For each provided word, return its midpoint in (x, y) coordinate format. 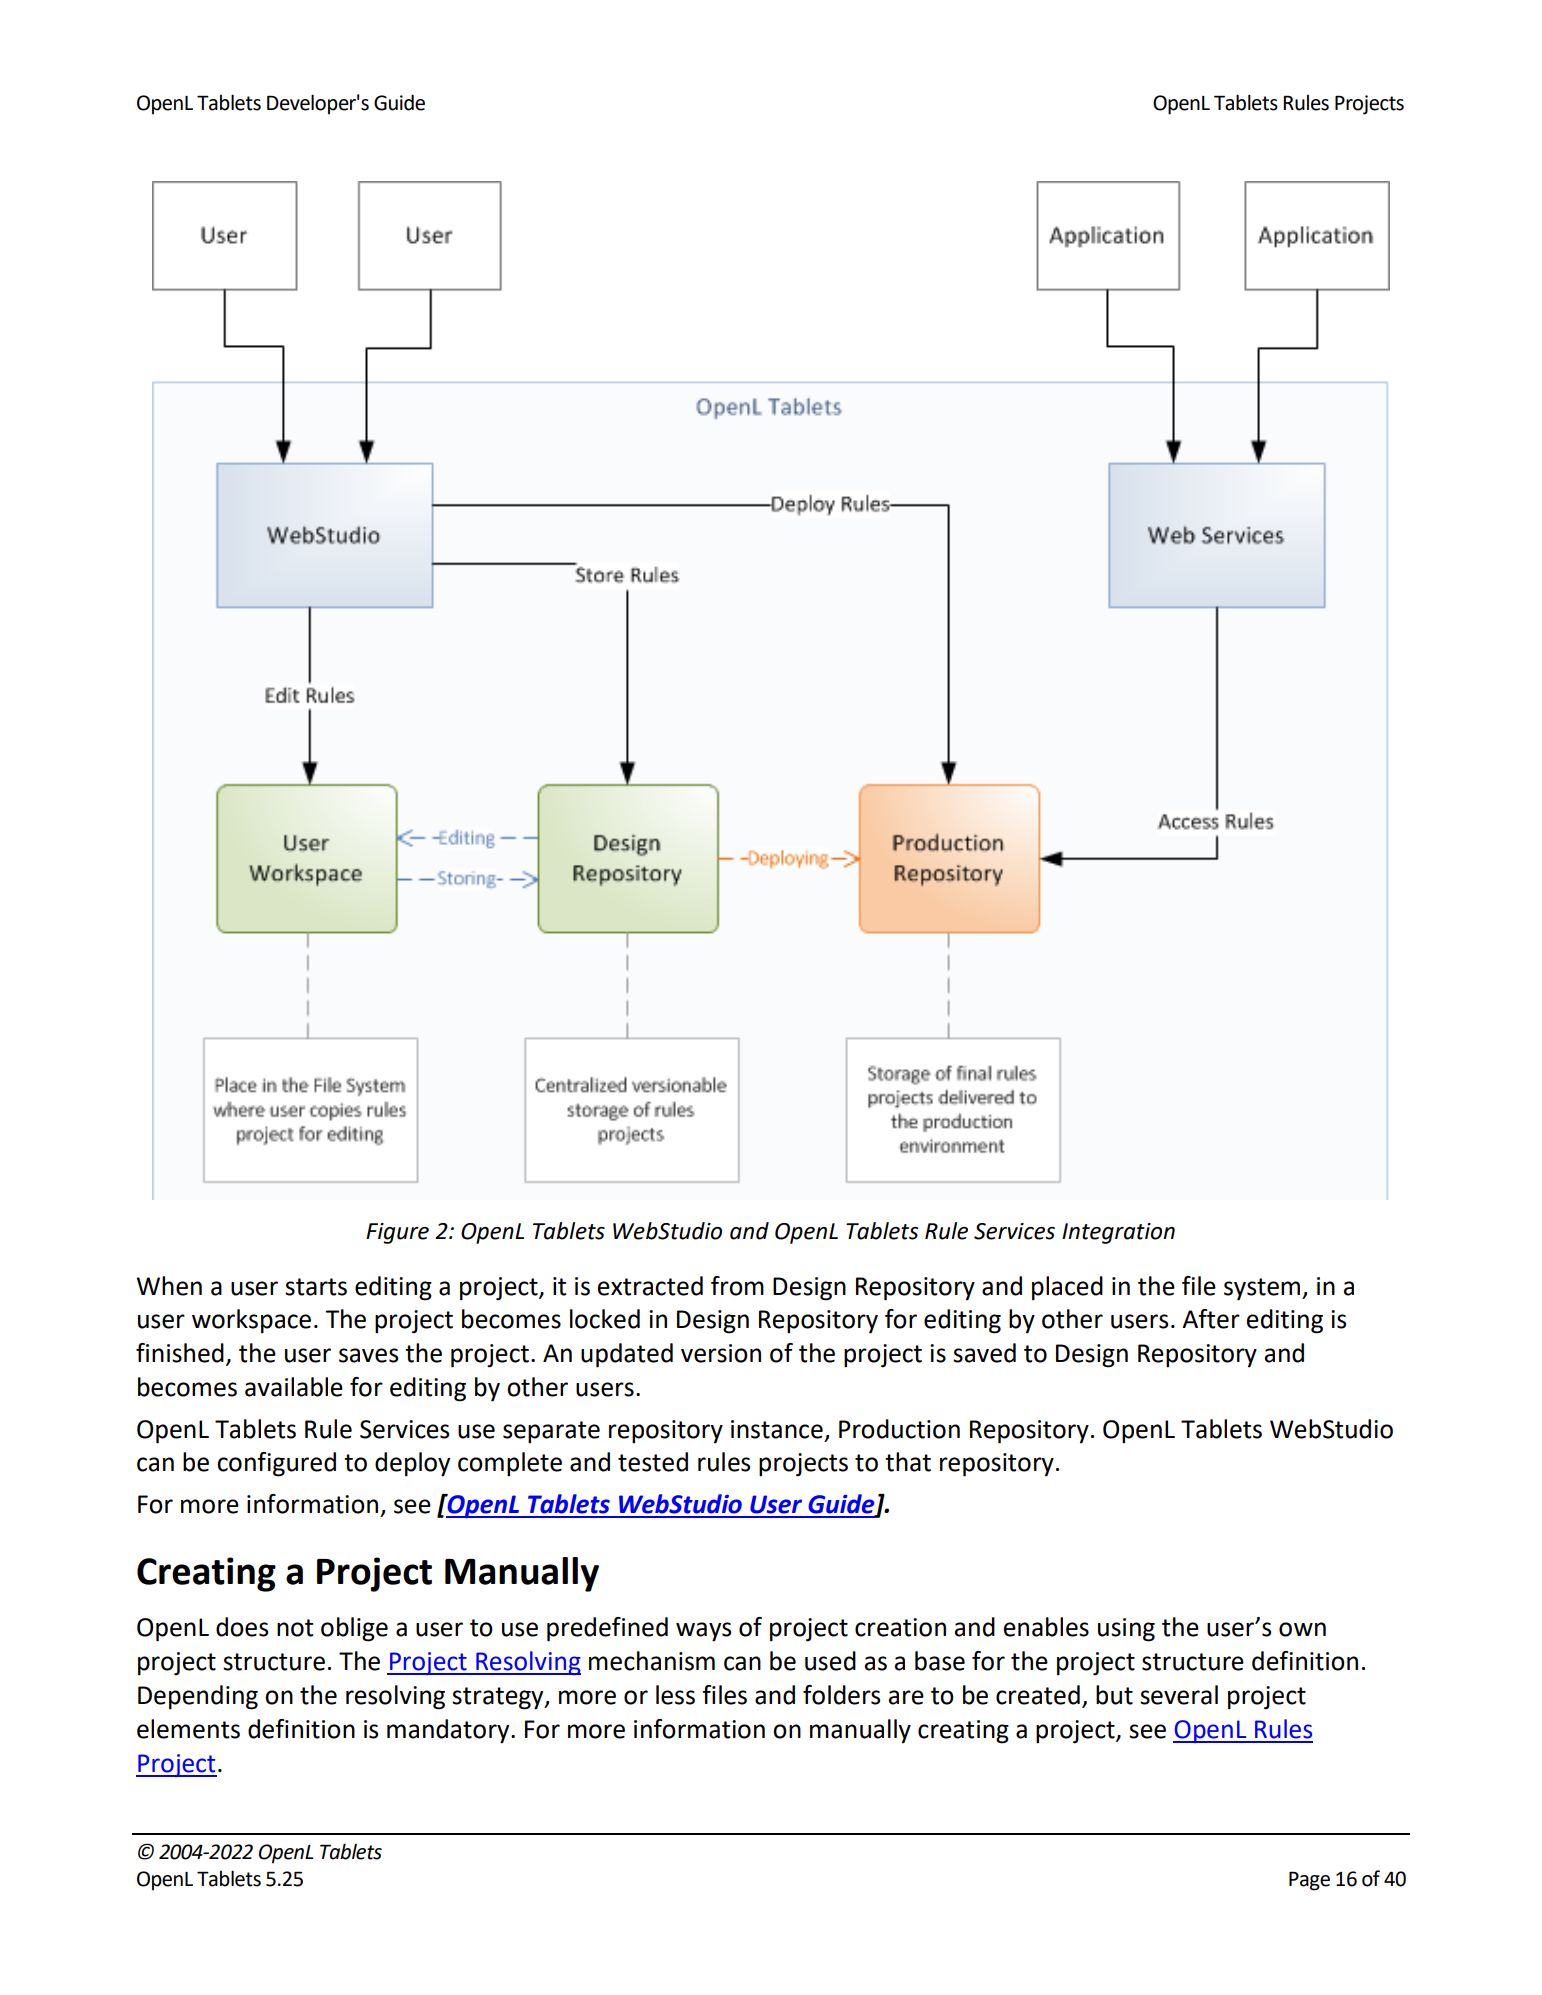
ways (703, 1632)
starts (316, 1287)
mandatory (449, 1731)
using (1126, 1630)
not (295, 1628)
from (737, 1286)
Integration (1118, 1233)
